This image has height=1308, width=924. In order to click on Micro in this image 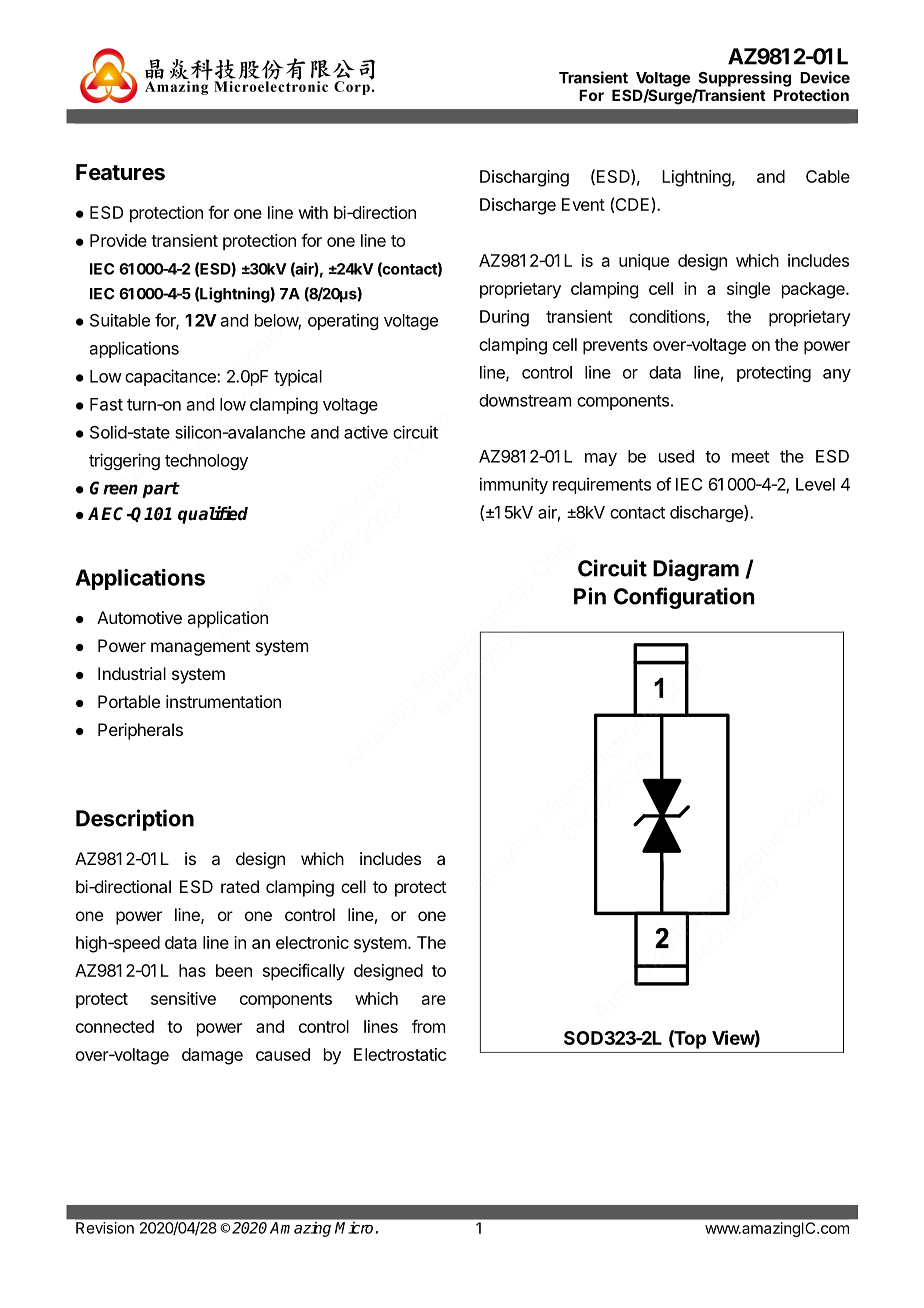, I will do `click(354, 1228)`.
